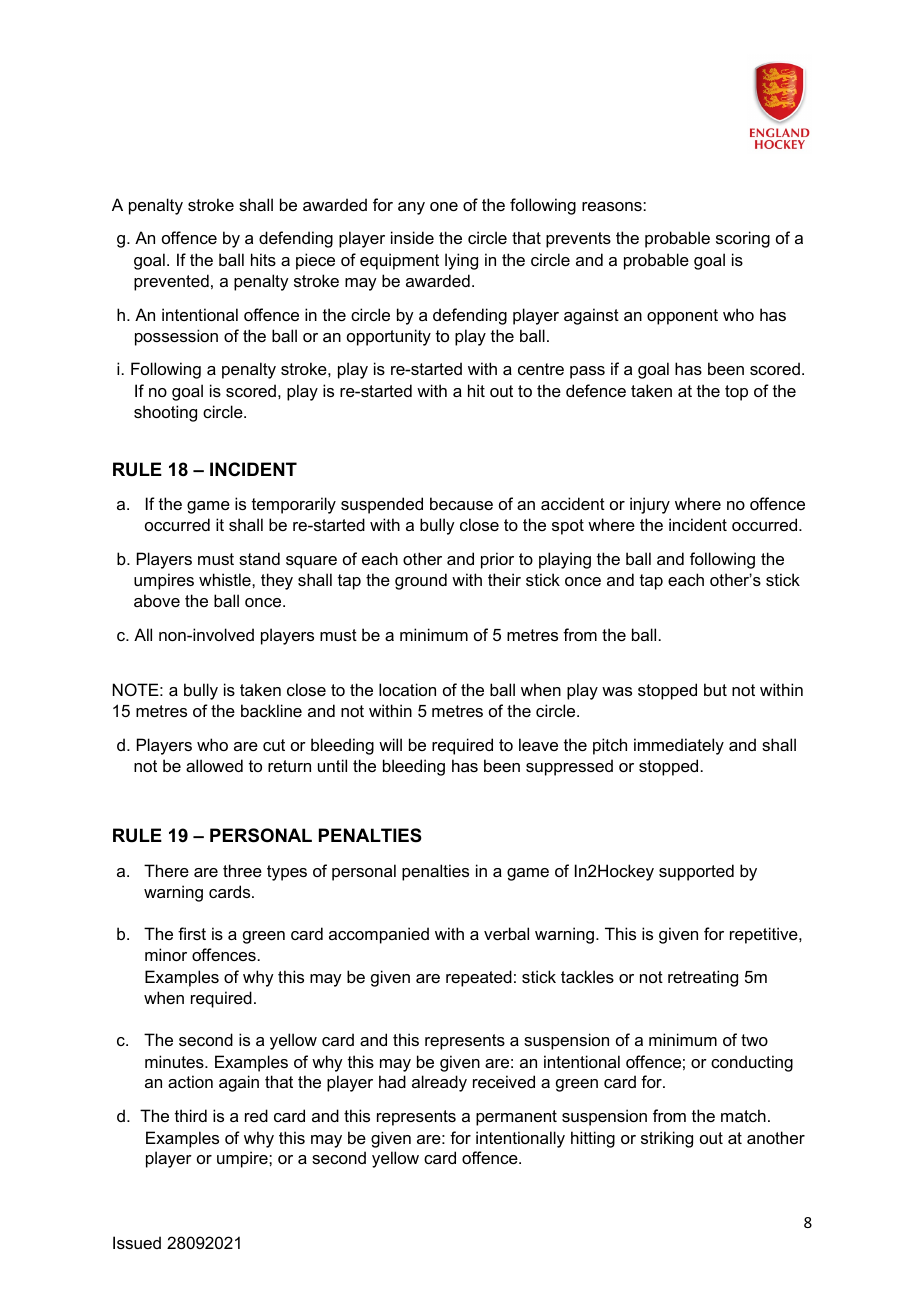  I want to click on scoring, so click(743, 239).
